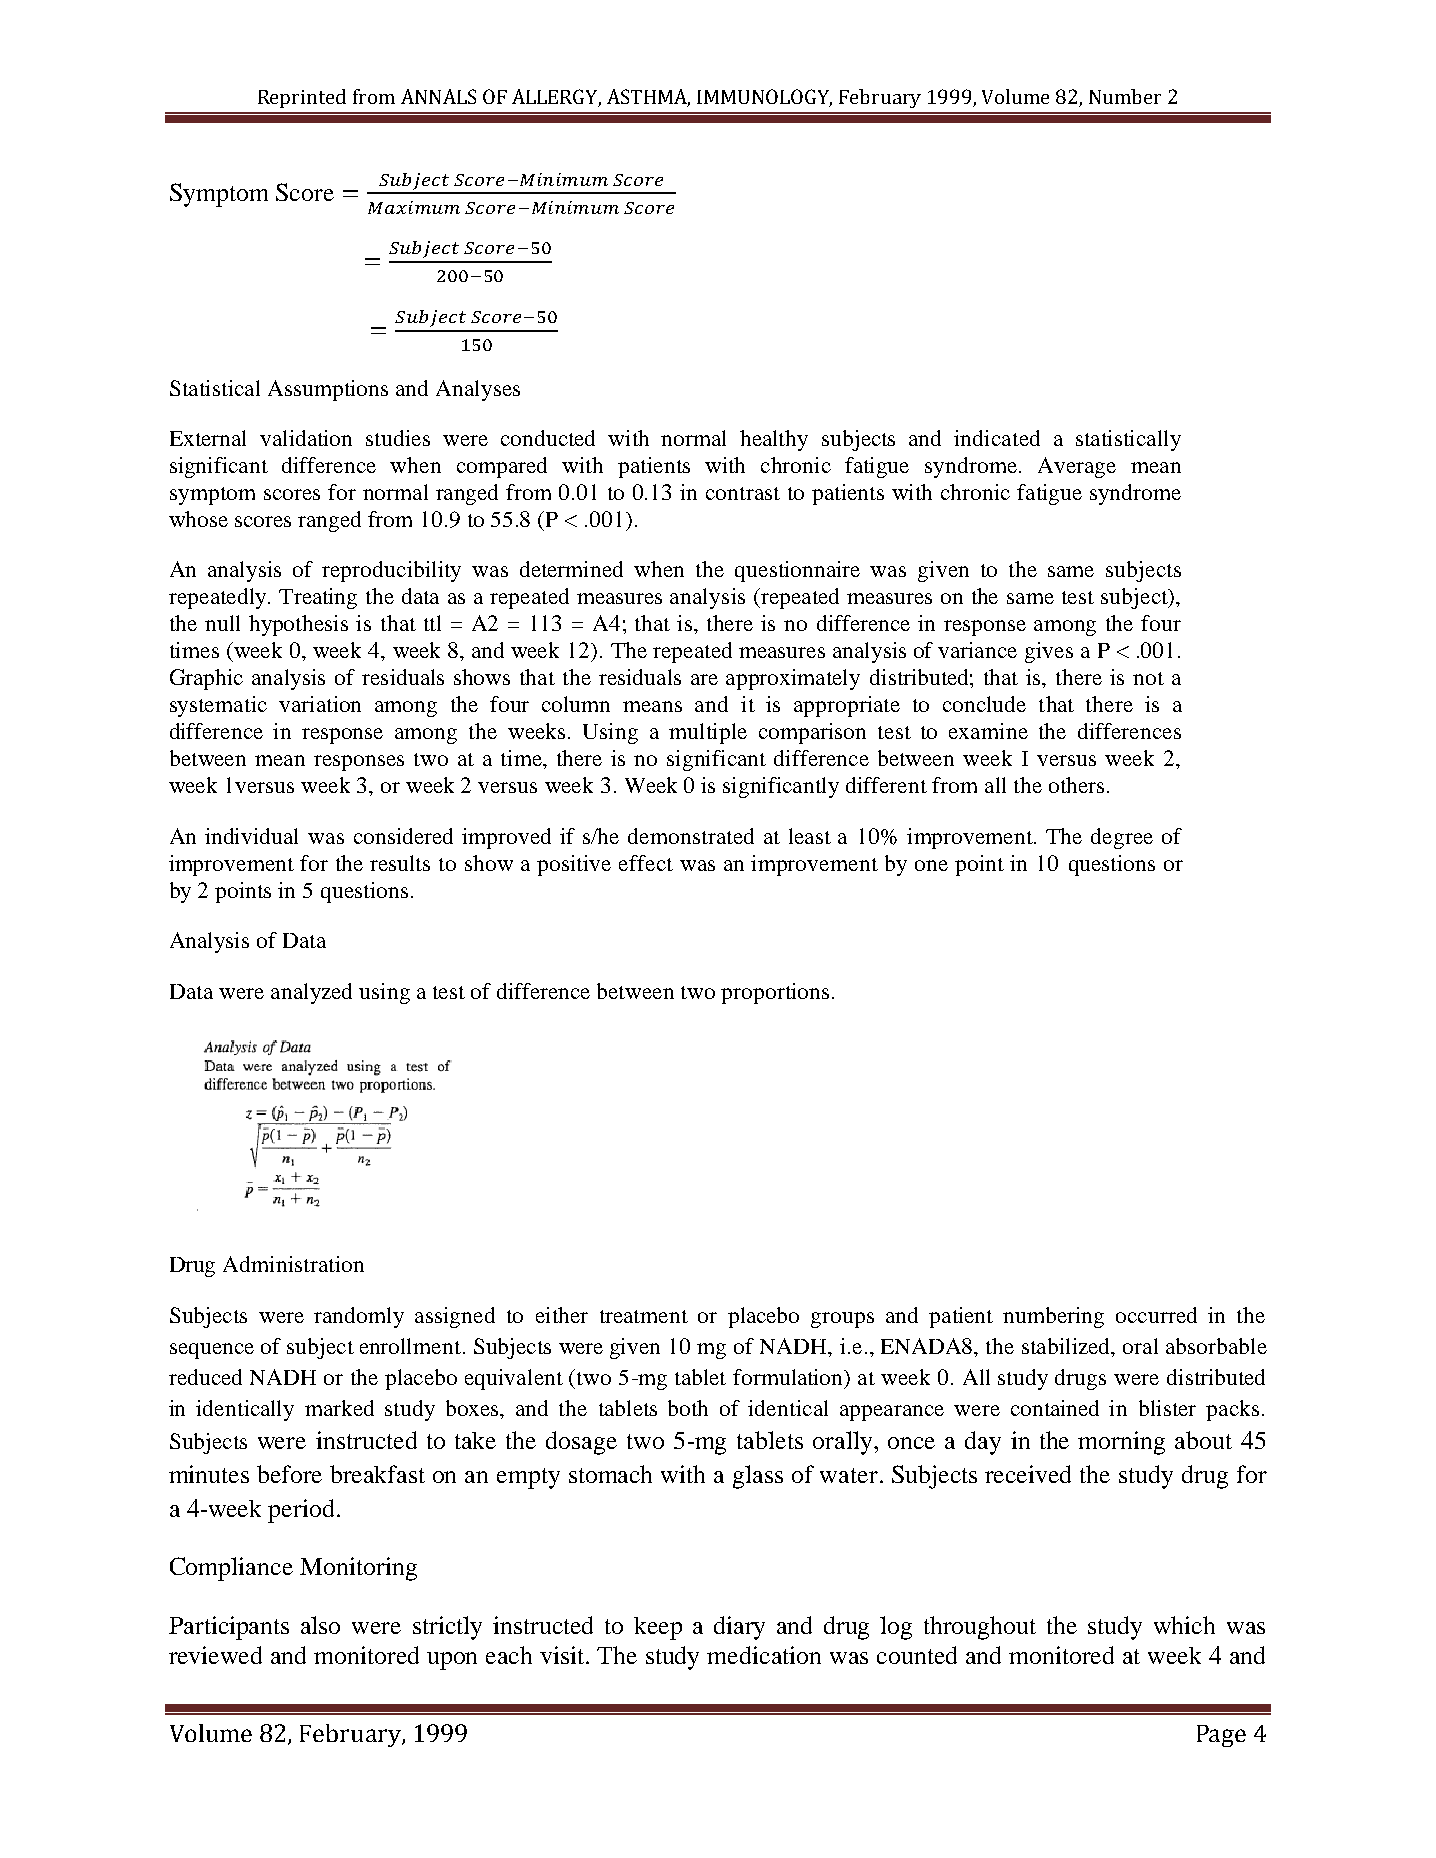 The image size is (1436, 1858). I want to click on indicated, so click(997, 438).
